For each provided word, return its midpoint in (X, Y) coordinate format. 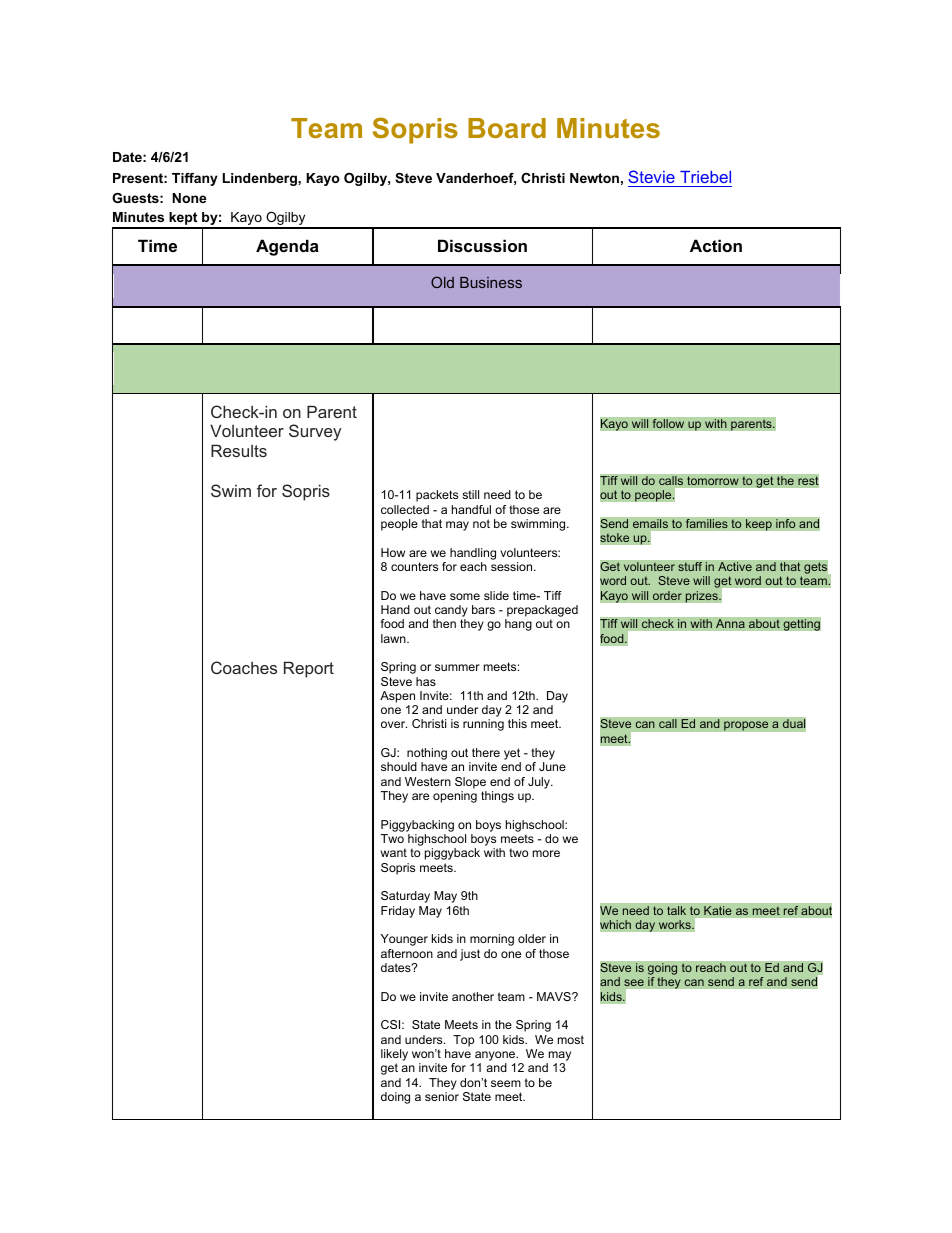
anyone (496, 1056)
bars (483, 609)
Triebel (705, 177)
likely (394, 1055)
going (662, 969)
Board (507, 128)
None (189, 198)
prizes (702, 597)
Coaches (244, 667)
